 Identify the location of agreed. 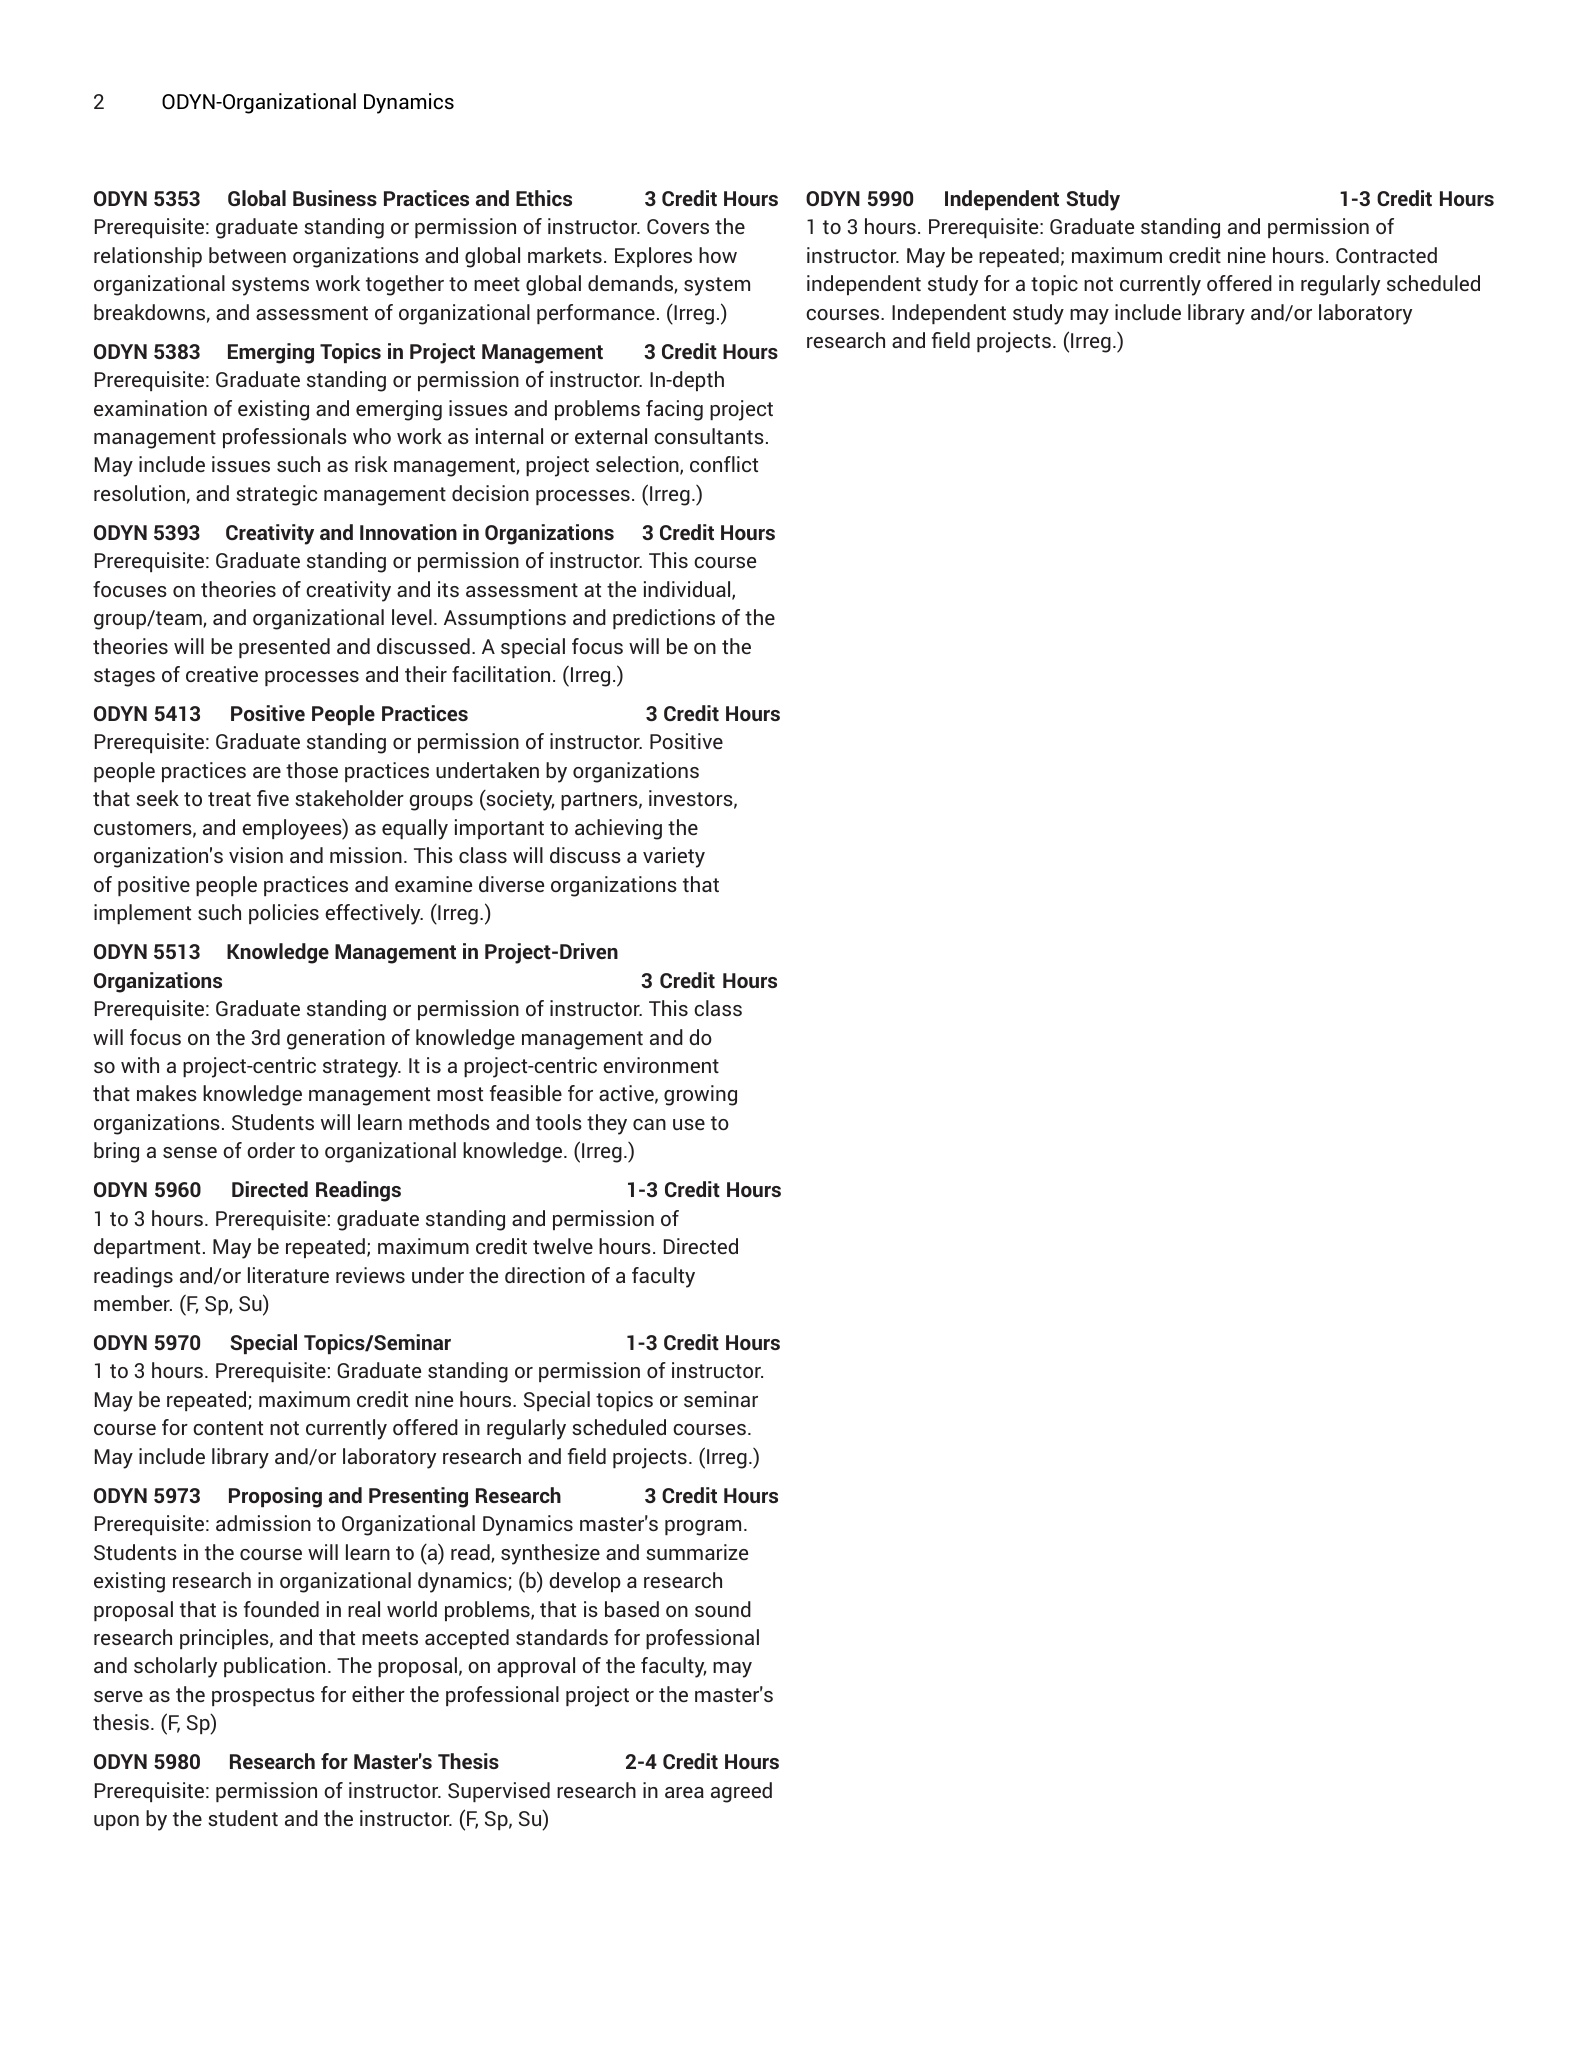
(741, 1792).
